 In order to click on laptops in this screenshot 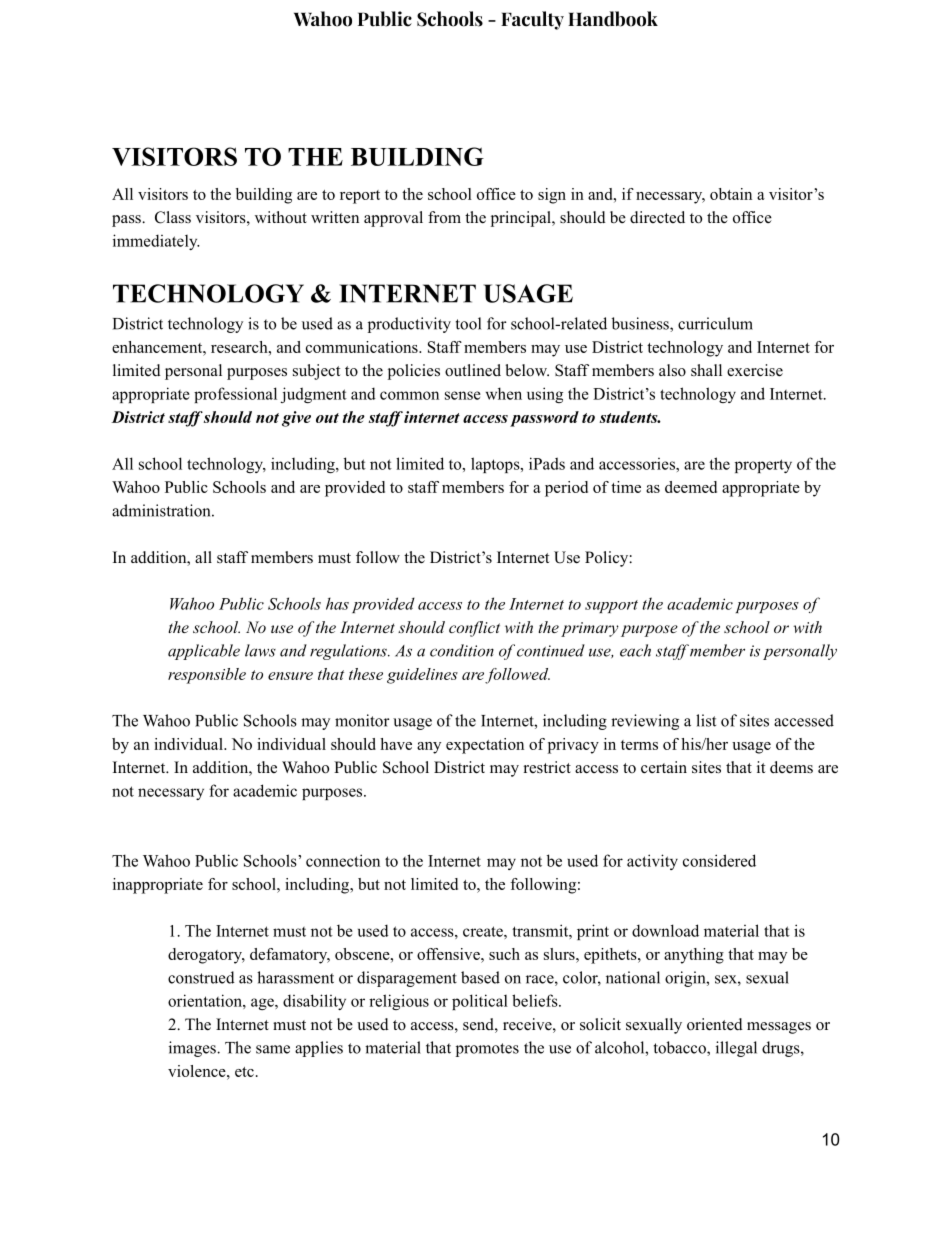, I will do `click(496, 465)`.
